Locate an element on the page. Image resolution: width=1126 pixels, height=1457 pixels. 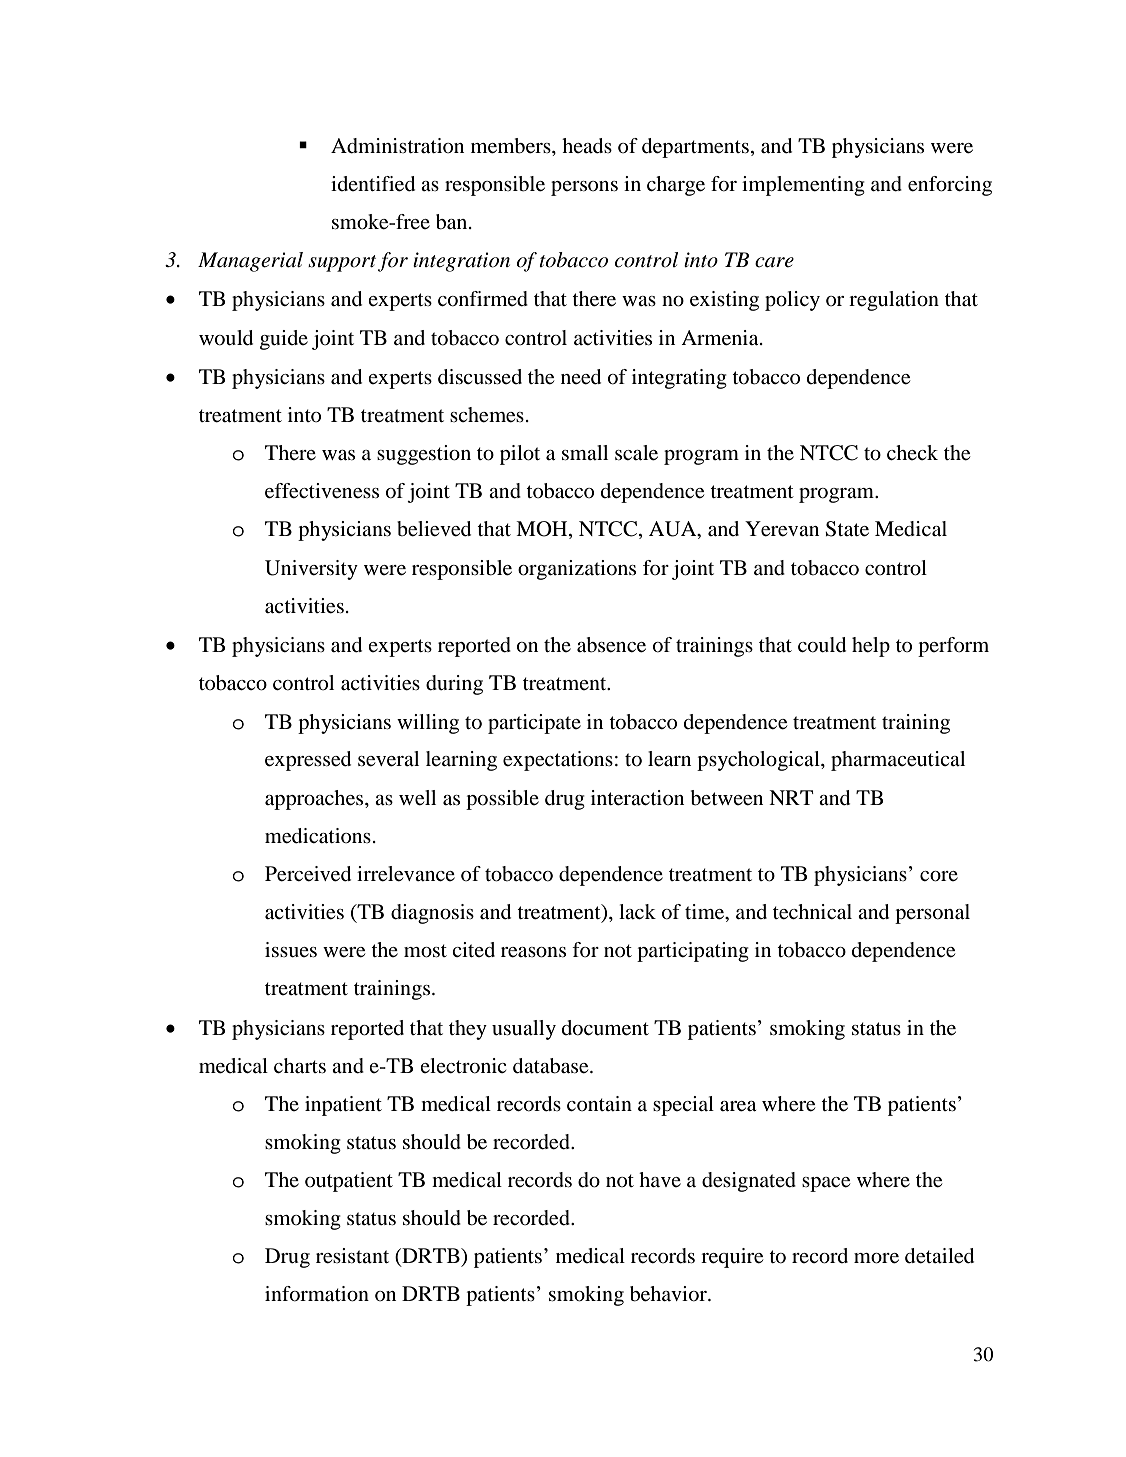
technical is located at coordinates (812, 912).
